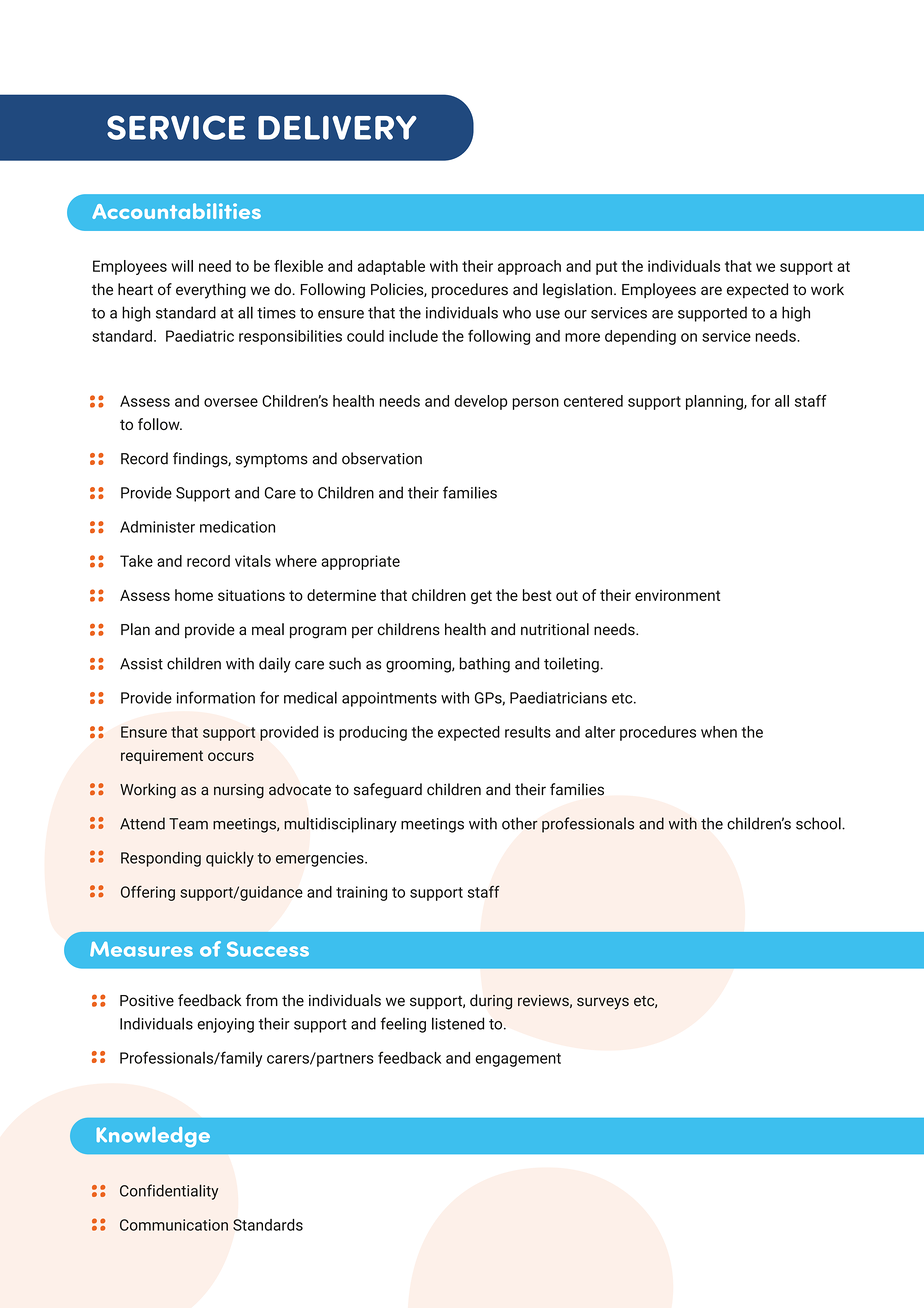 The height and width of the screenshot is (1308, 924). What do you see at coordinates (169, 1192) in the screenshot?
I see `Confidentiality` at bounding box center [169, 1192].
